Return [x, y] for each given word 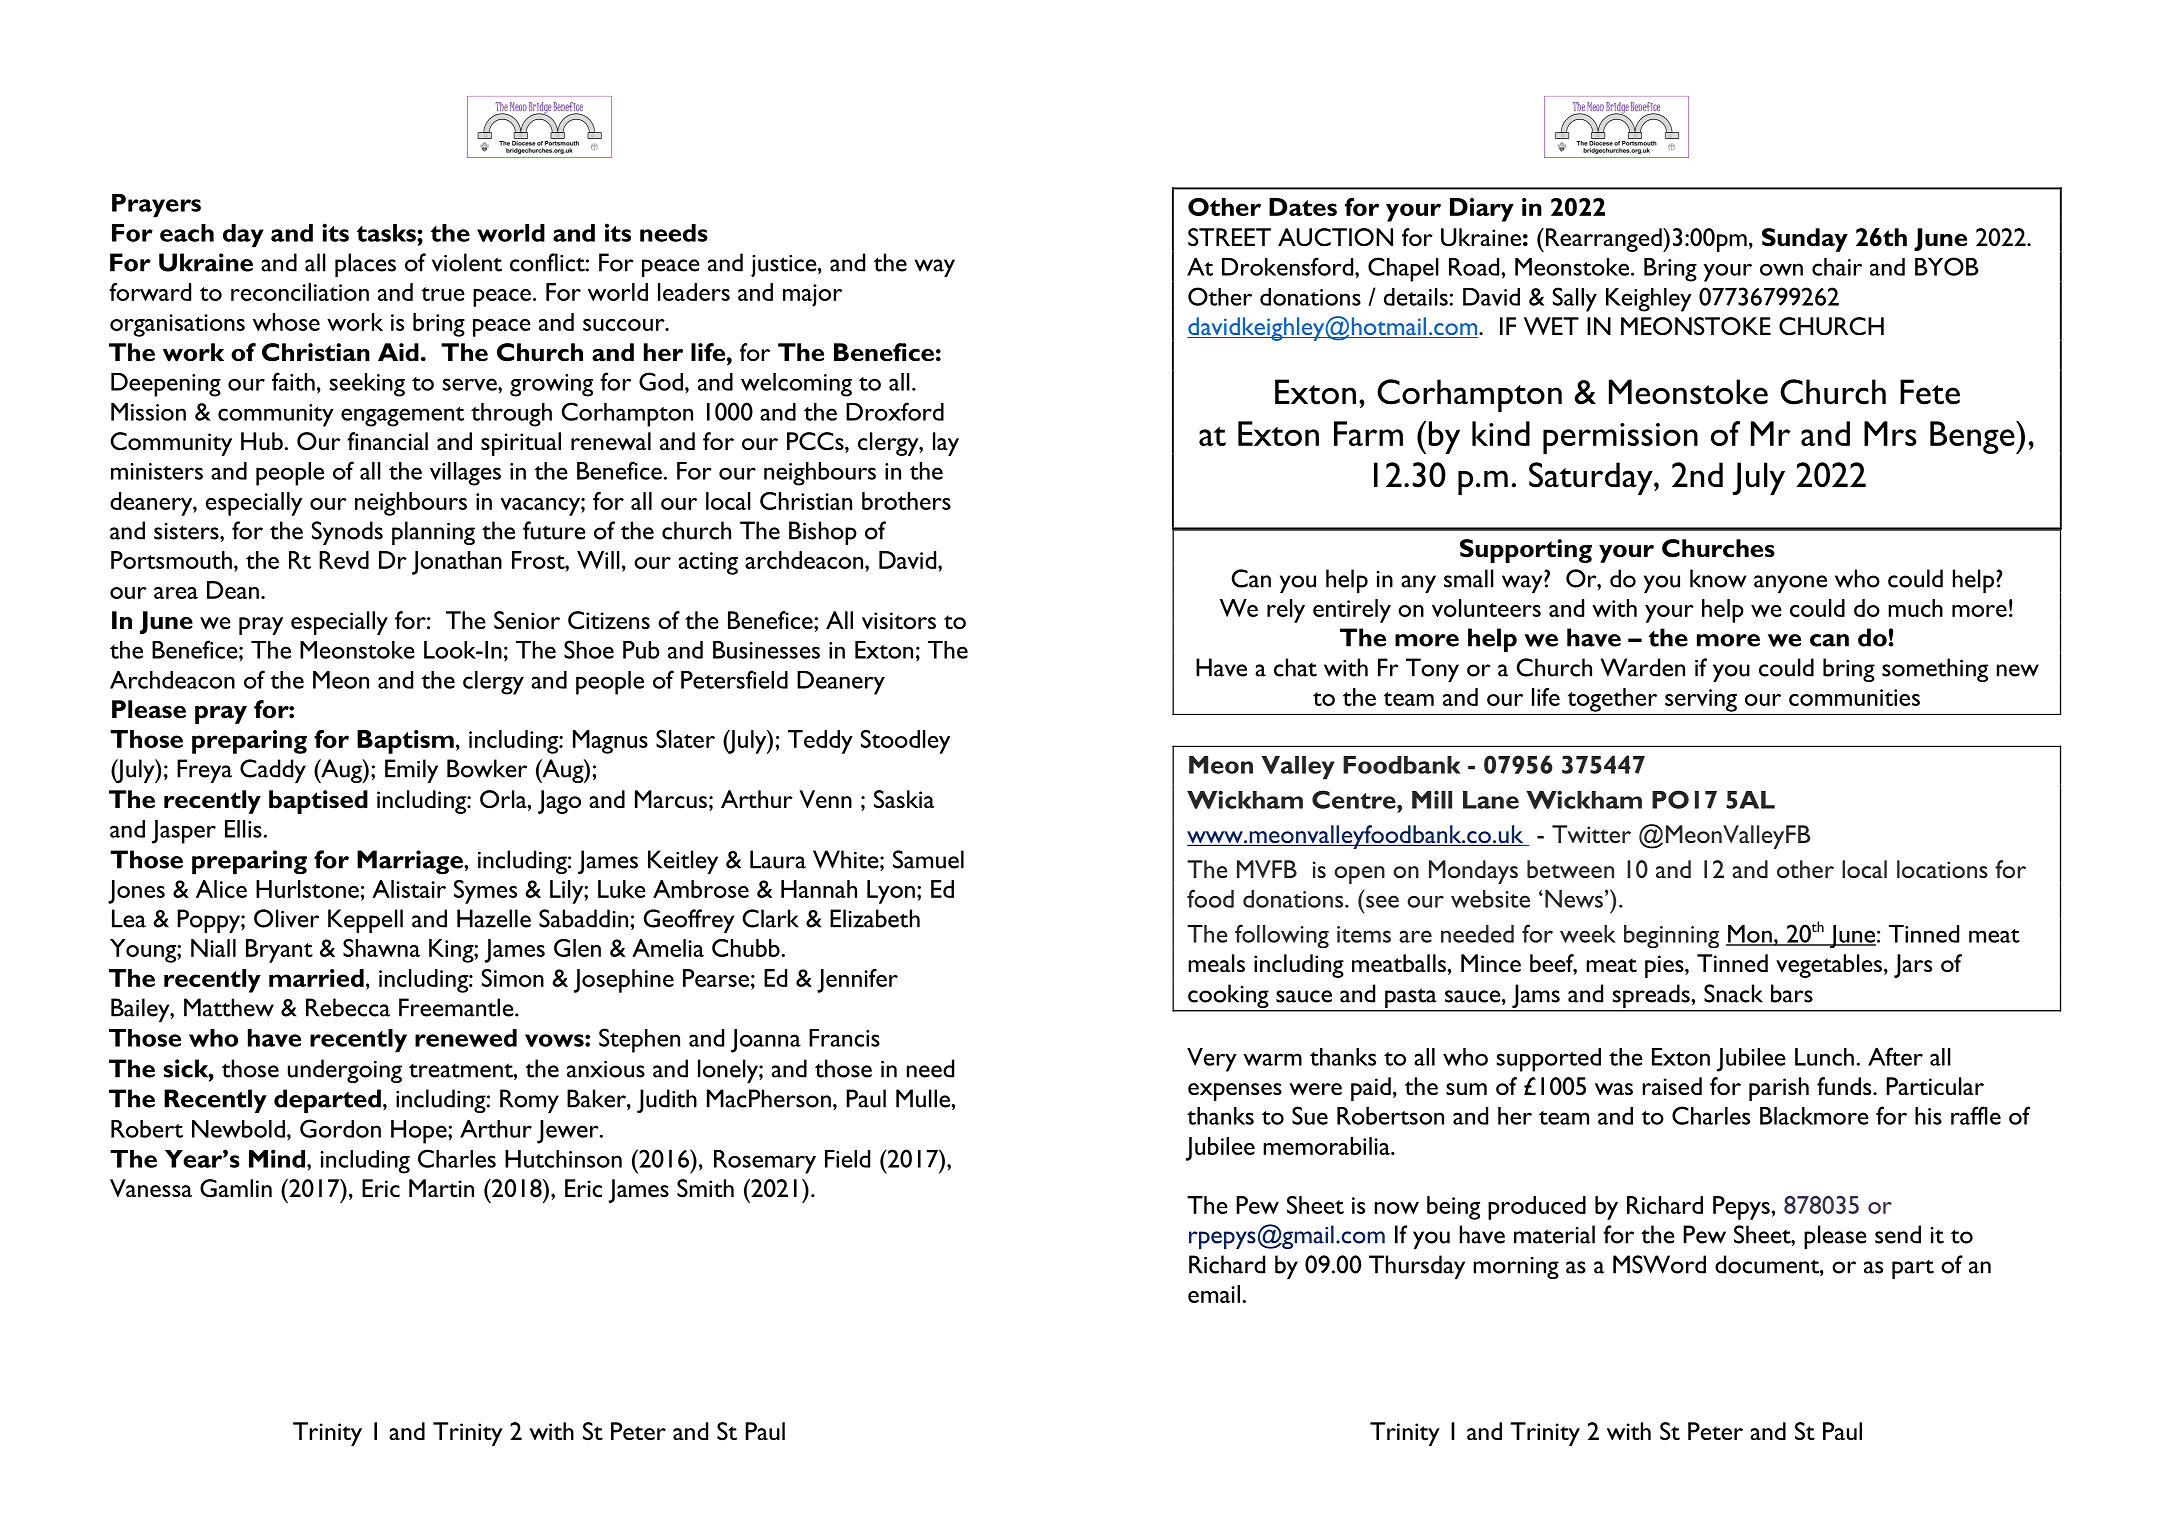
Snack [1733, 993]
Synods [347, 533]
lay [946, 444]
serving [1701, 700]
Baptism [405, 742]
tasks [387, 233]
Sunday [1805, 240]
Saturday [1592, 478]
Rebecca [348, 1007]
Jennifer [857, 981]
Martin [441, 1188]
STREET [1229, 237]
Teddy [820, 742]
